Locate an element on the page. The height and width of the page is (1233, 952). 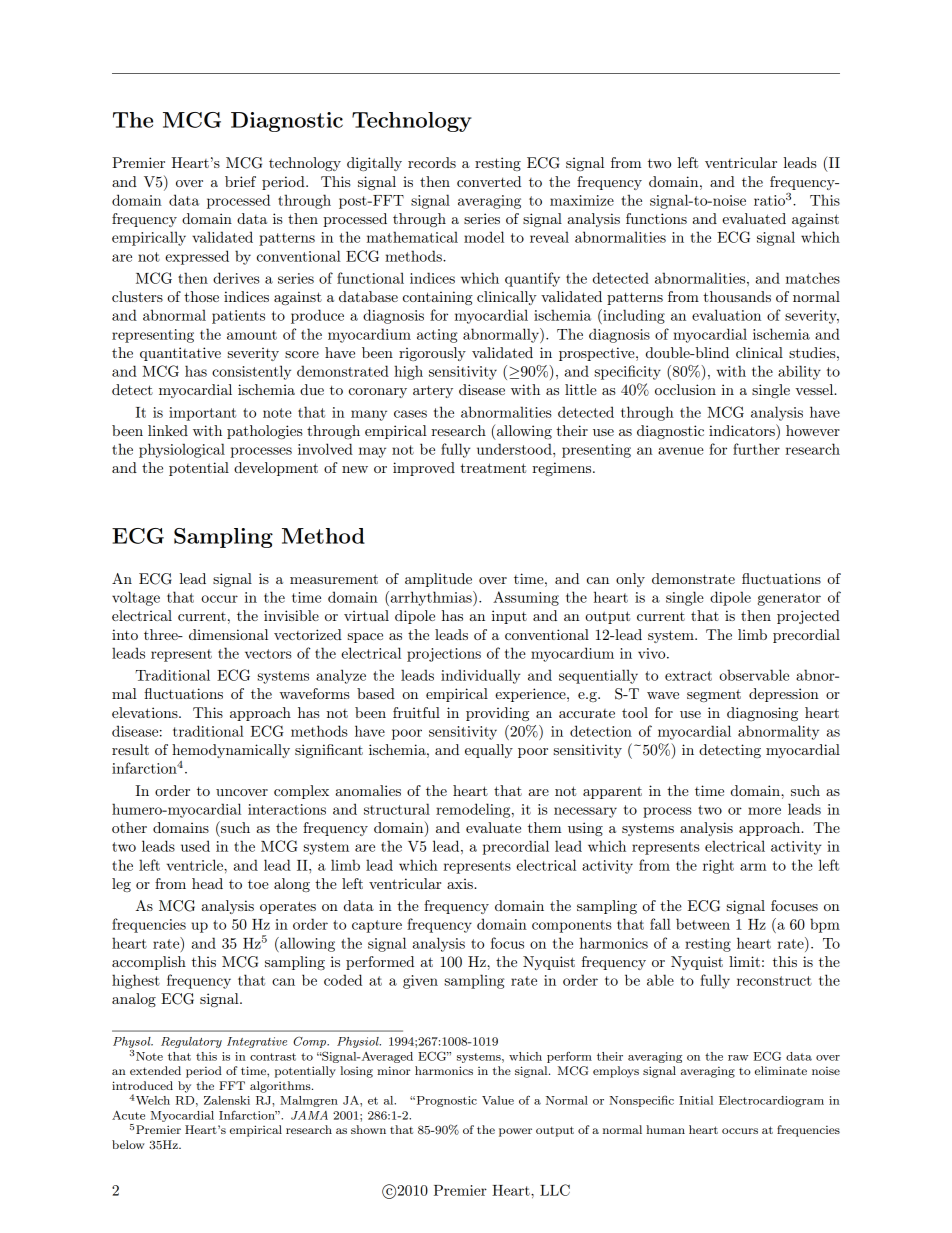
converted is located at coordinates (489, 181).
